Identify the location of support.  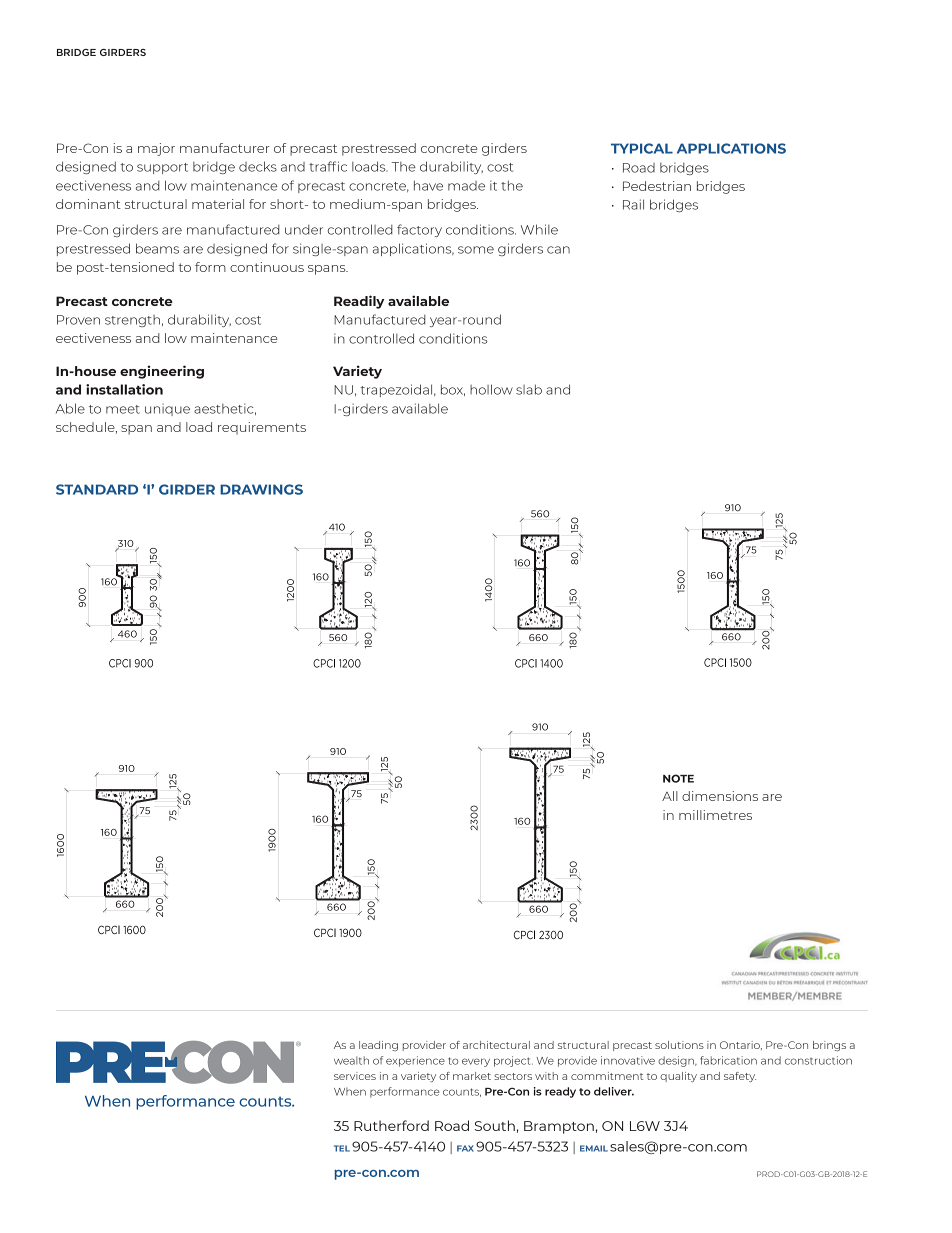
(162, 168).
